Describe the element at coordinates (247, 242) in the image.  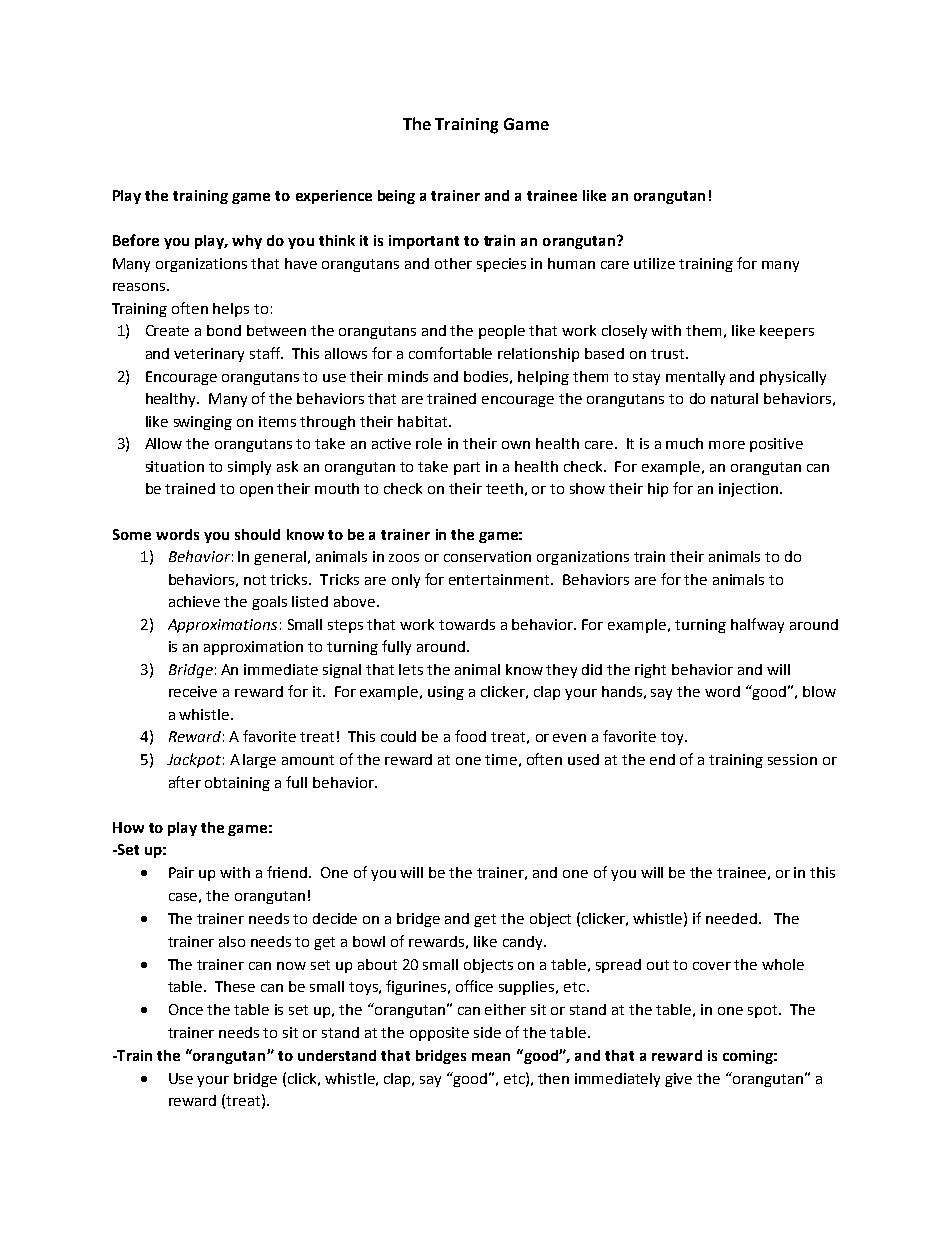
I see `why` at that location.
